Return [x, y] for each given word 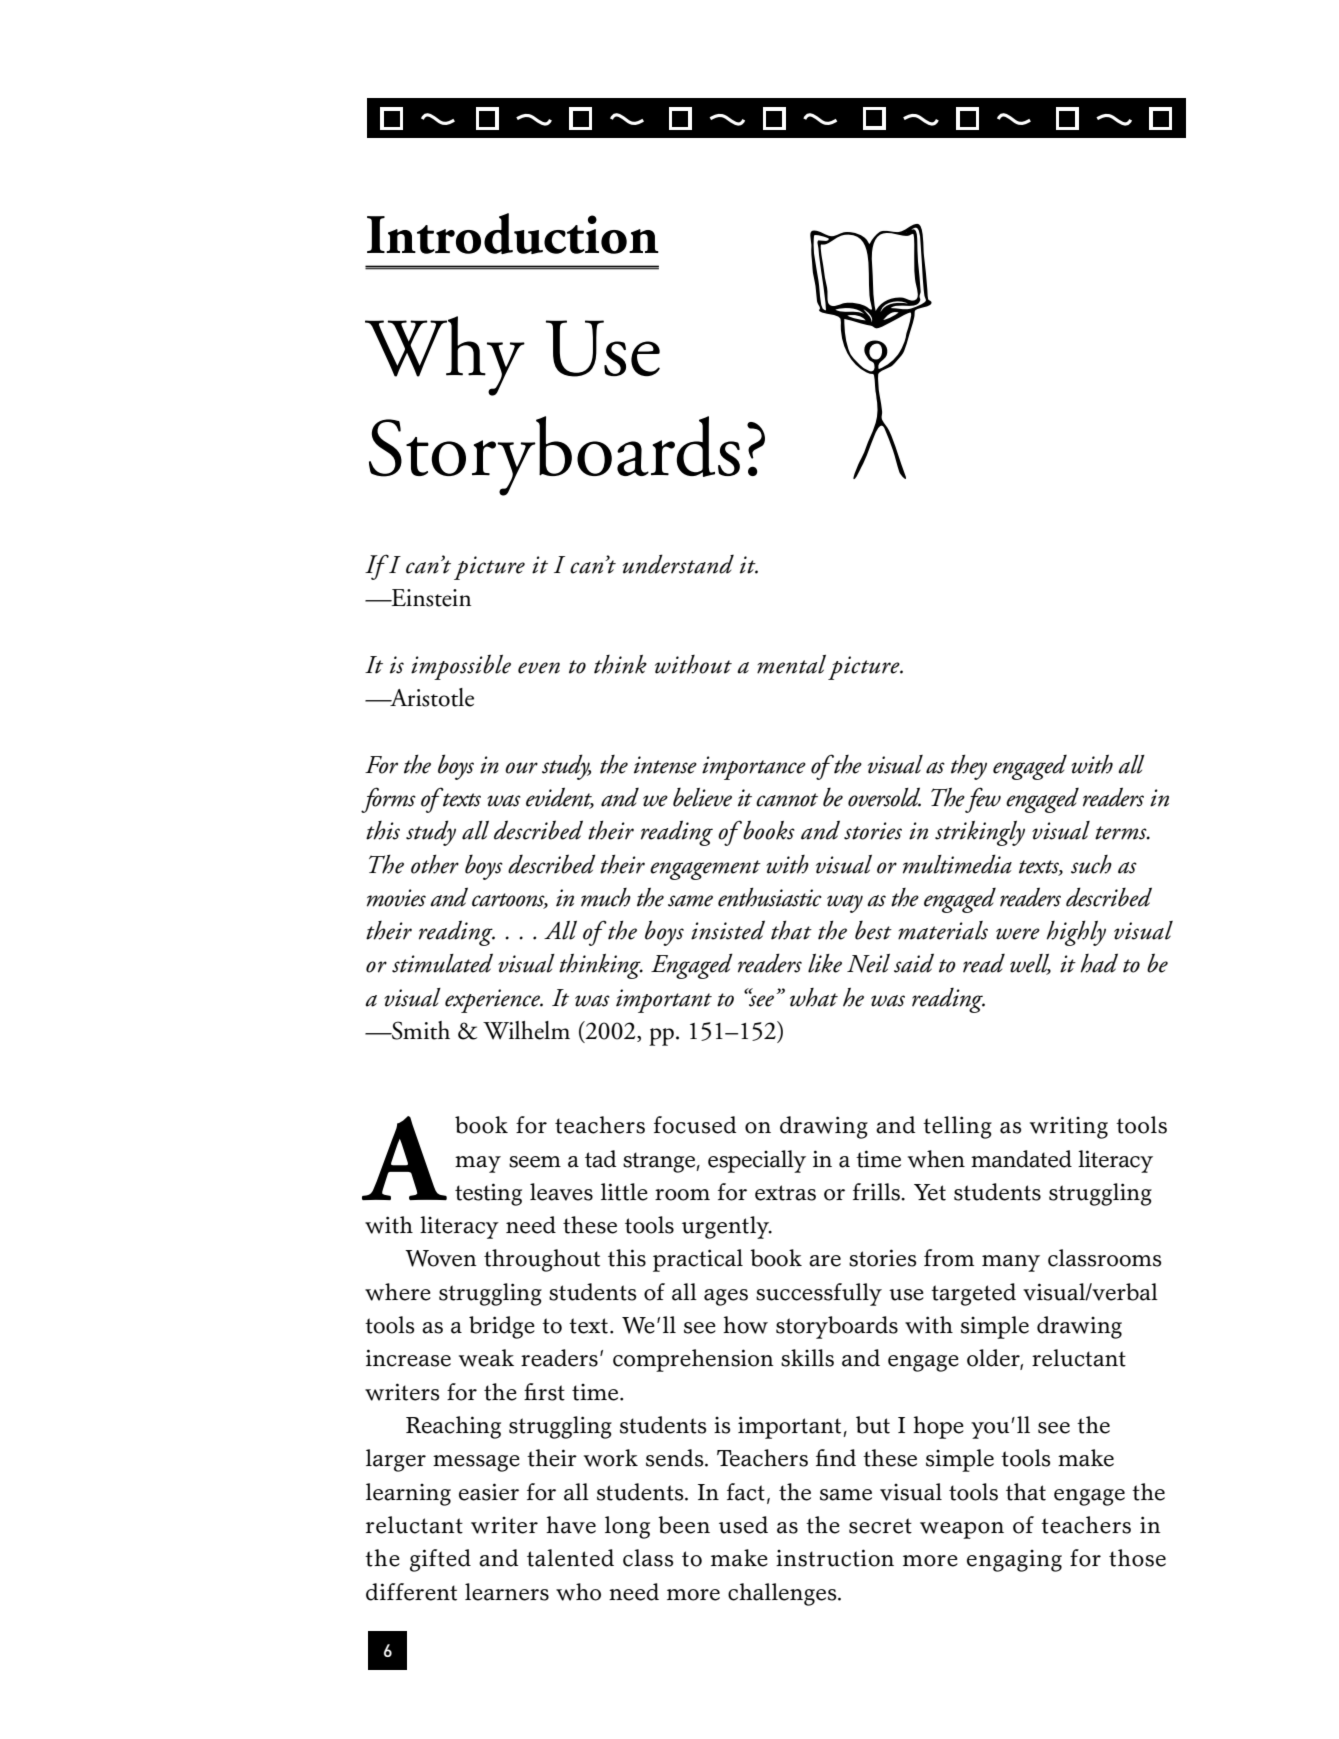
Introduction [513, 233]
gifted [440, 1560]
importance [754, 768]
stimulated [442, 963]
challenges [783, 1594]
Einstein [430, 598]
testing [488, 1194]
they [969, 767]
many [1011, 1263]
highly [1076, 933]
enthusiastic [770, 897]
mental [791, 664]
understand [678, 564]
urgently [727, 1227]
